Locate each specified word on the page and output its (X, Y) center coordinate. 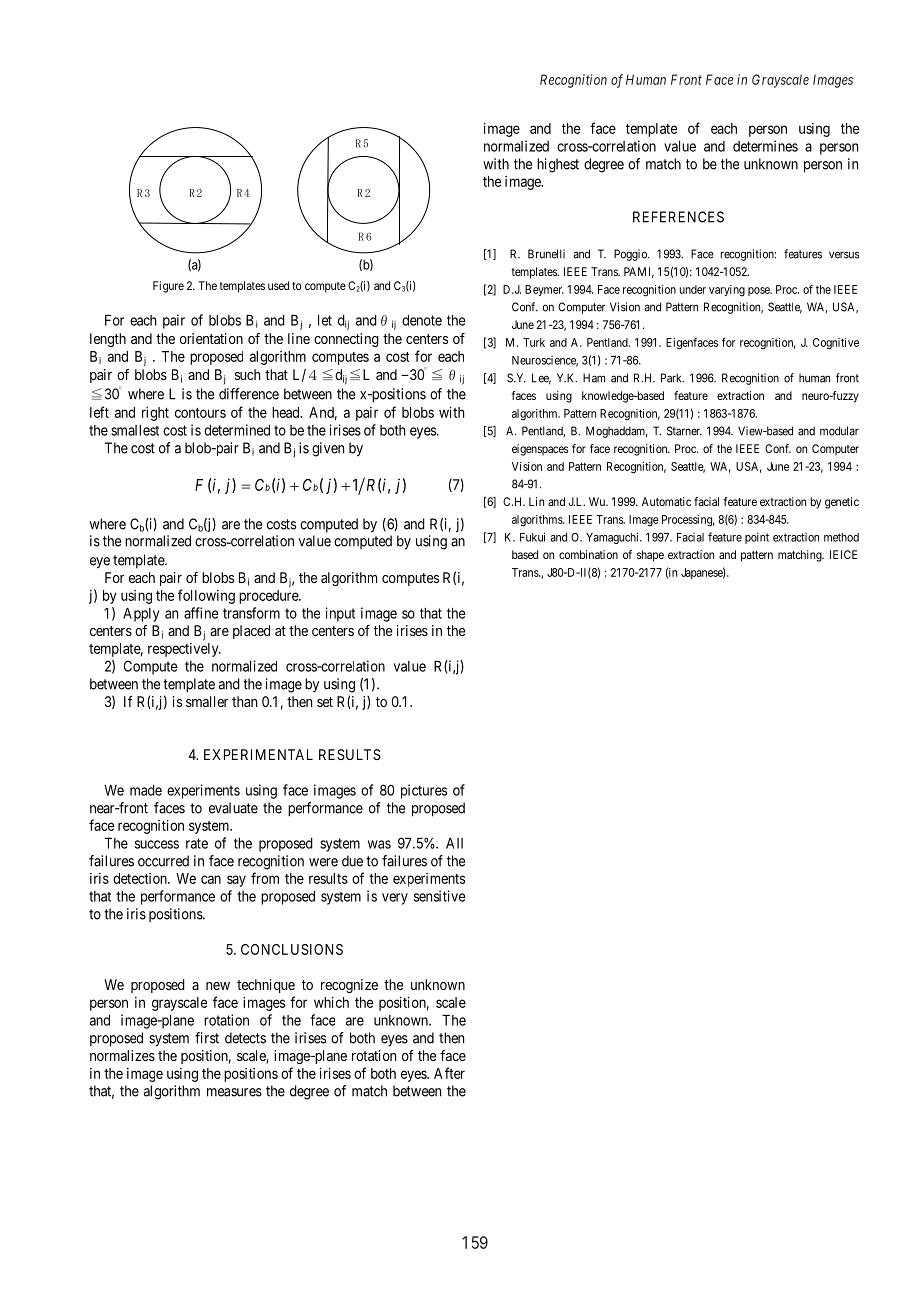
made (146, 790)
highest (558, 165)
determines (765, 146)
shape (650, 556)
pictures (424, 791)
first (207, 1038)
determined (237, 430)
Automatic (666, 501)
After (449, 1073)
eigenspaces (540, 450)
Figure (168, 287)
